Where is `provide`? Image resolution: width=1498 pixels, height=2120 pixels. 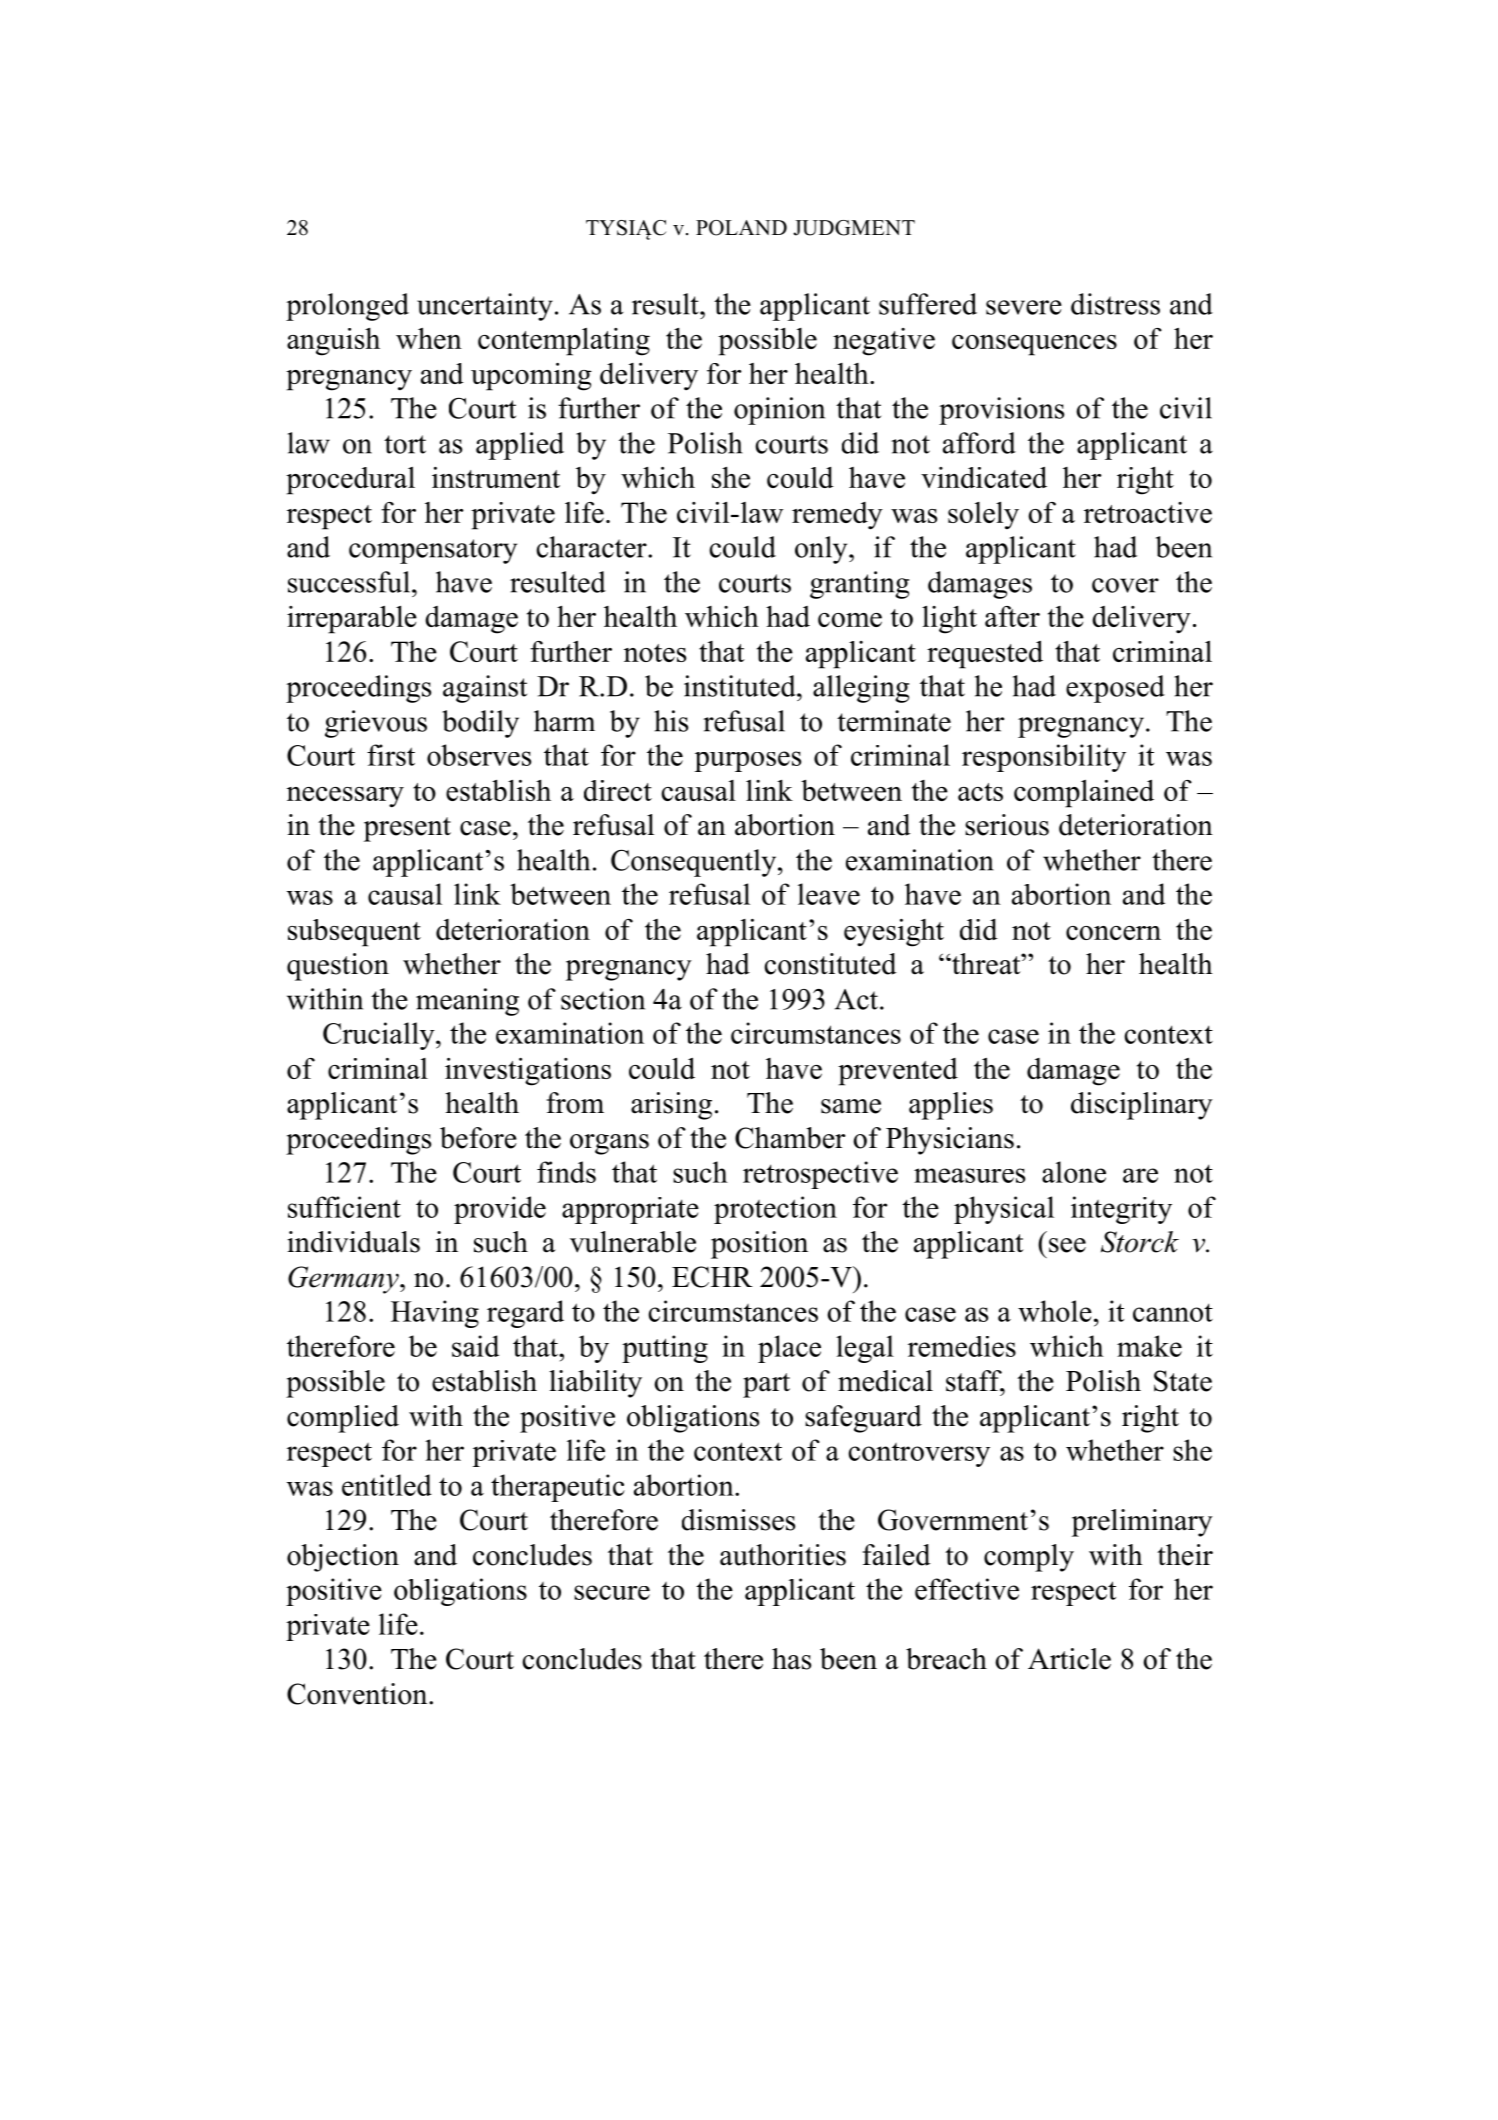 provide is located at coordinates (500, 1210).
